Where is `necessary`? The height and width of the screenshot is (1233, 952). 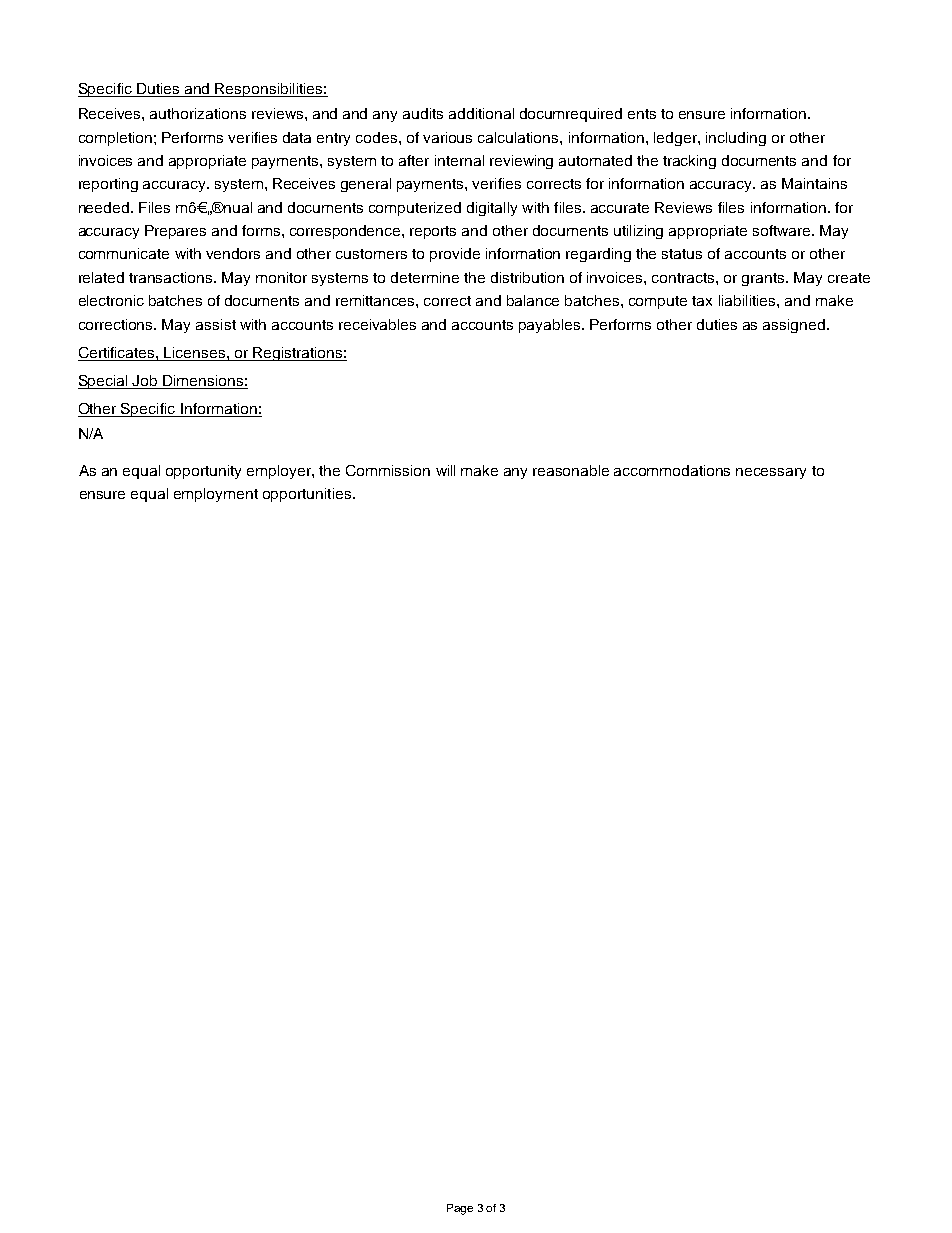
necessary is located at coordinates (771, 473).
